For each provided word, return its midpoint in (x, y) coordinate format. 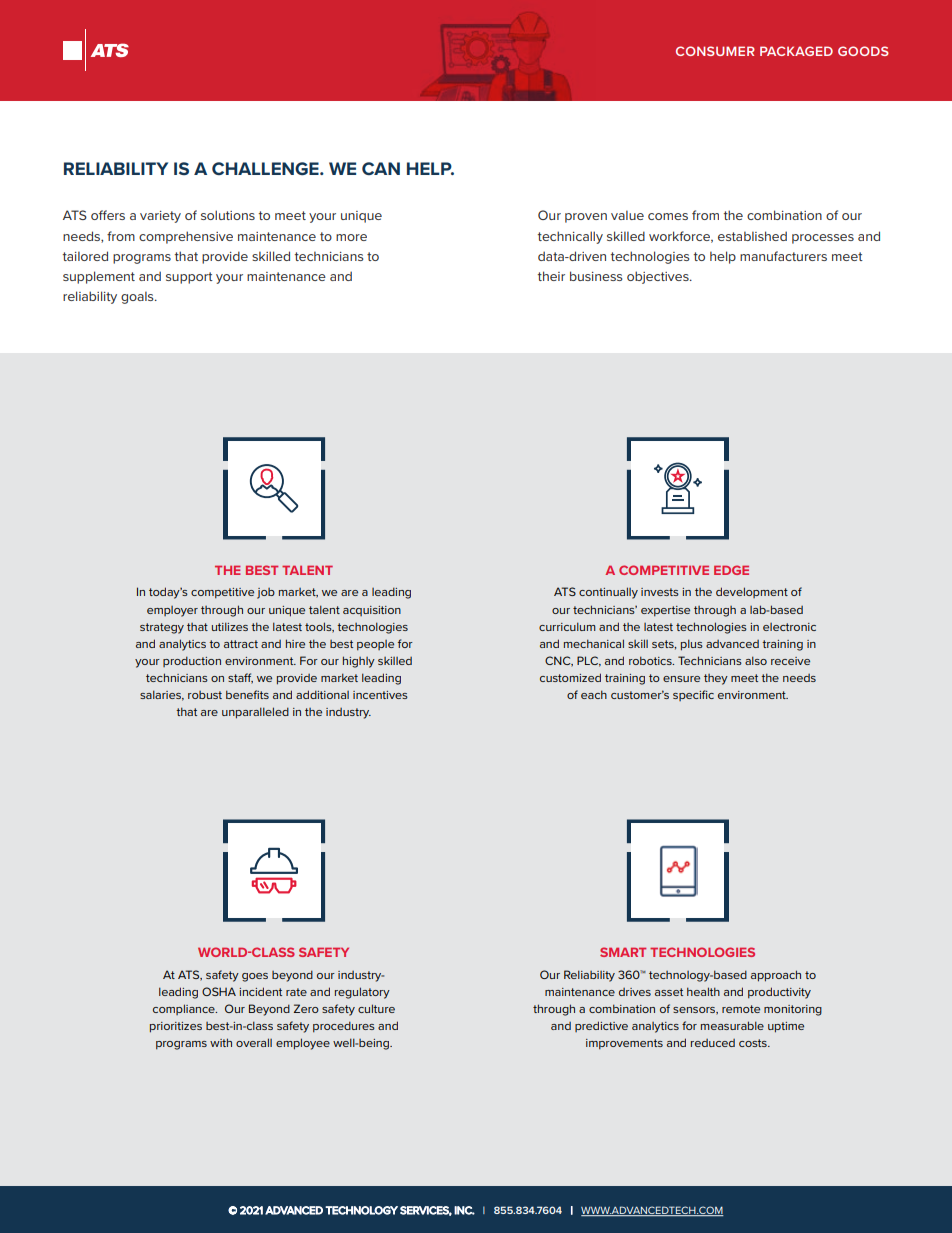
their (551, 276)
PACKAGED (796, 51)
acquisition (372, 611)
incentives (380, 695)
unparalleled (255, 713)
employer (172, 611)
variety (160, 217)
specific (693, 695)
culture (376, 1008)
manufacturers (783, 256)
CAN (381, 168)
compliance (185, 1009)
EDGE (731, 570)
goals (138, 297)
